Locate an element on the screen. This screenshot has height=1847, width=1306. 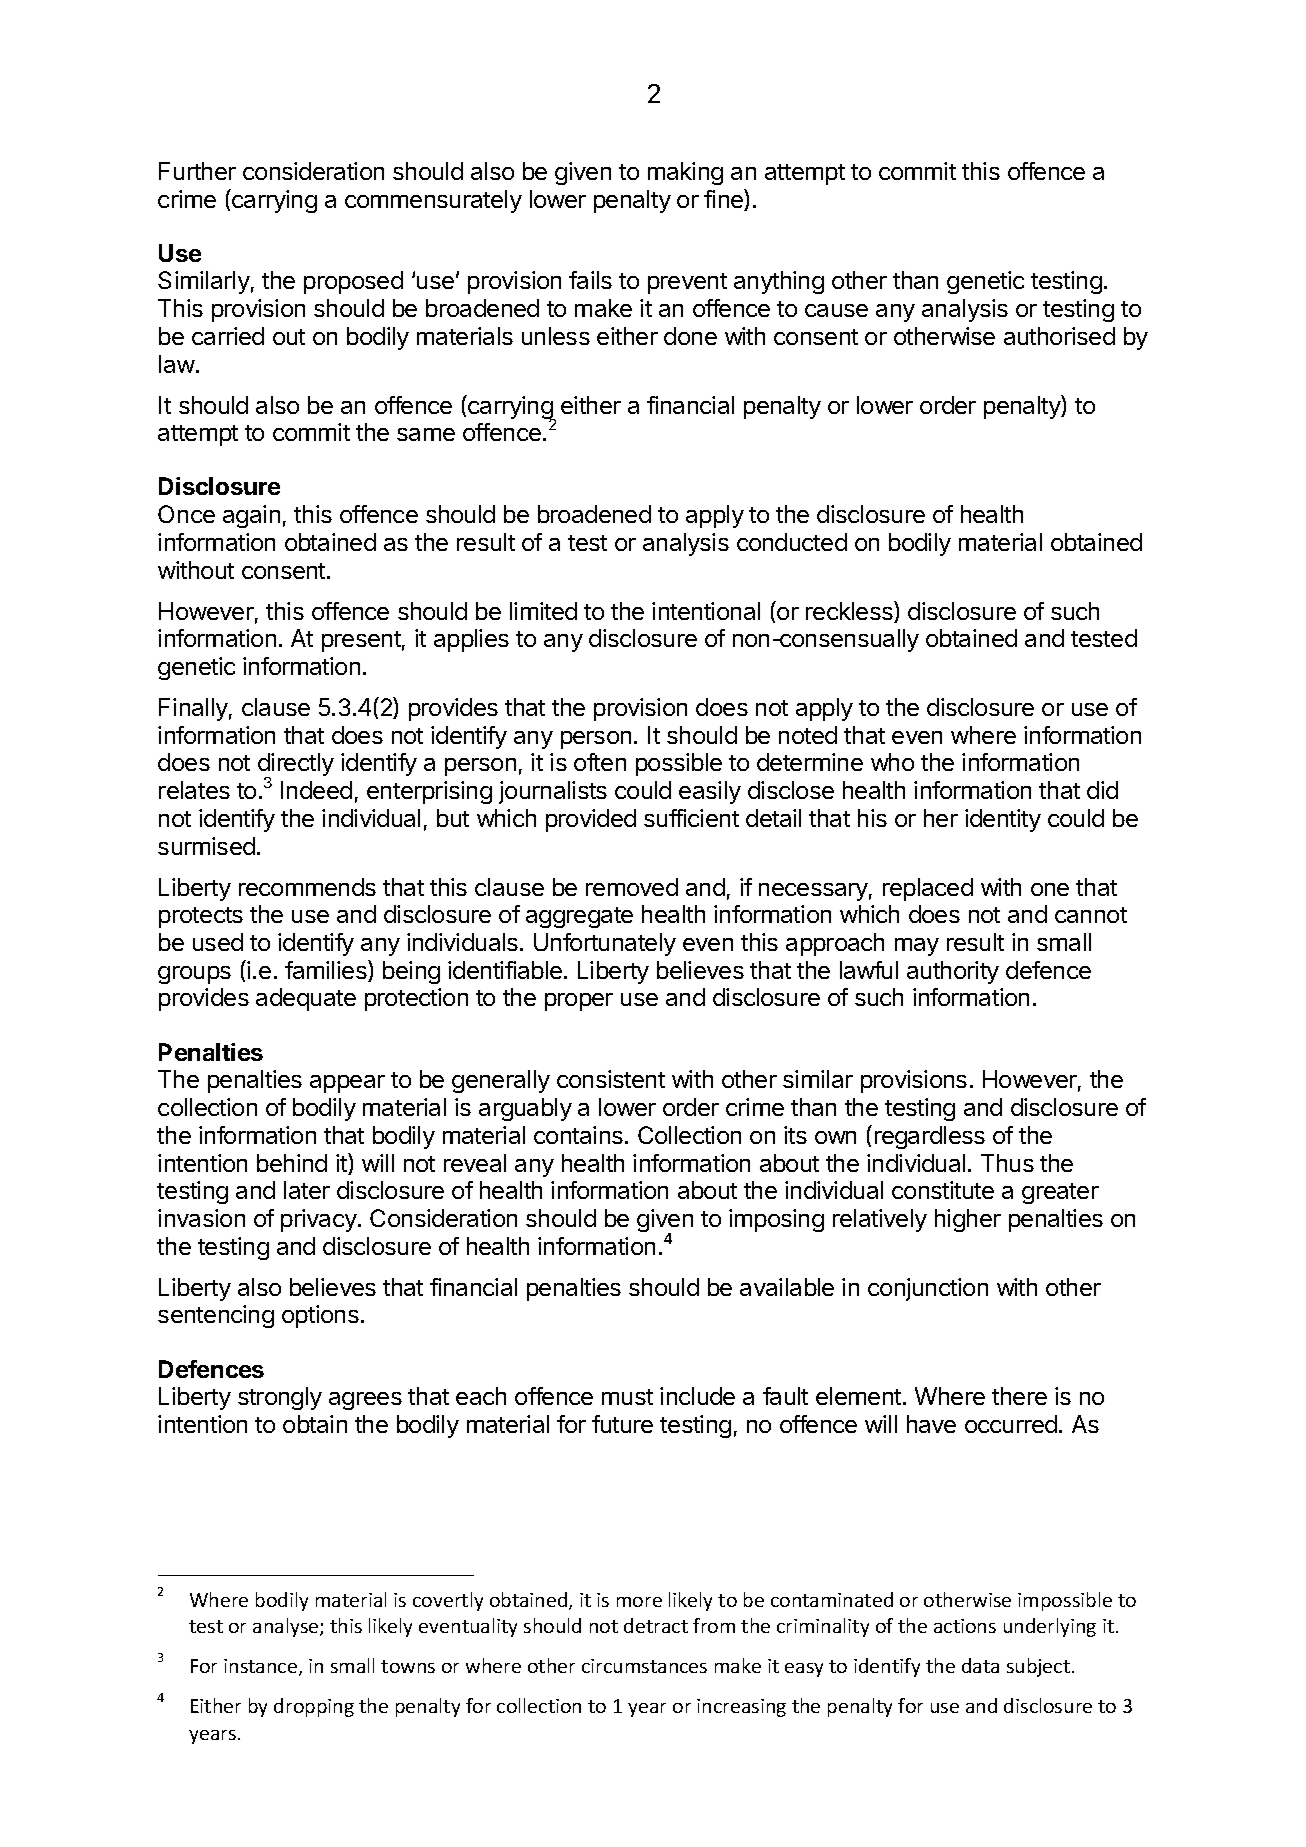
instance is located at coordinates (262, 1667).
